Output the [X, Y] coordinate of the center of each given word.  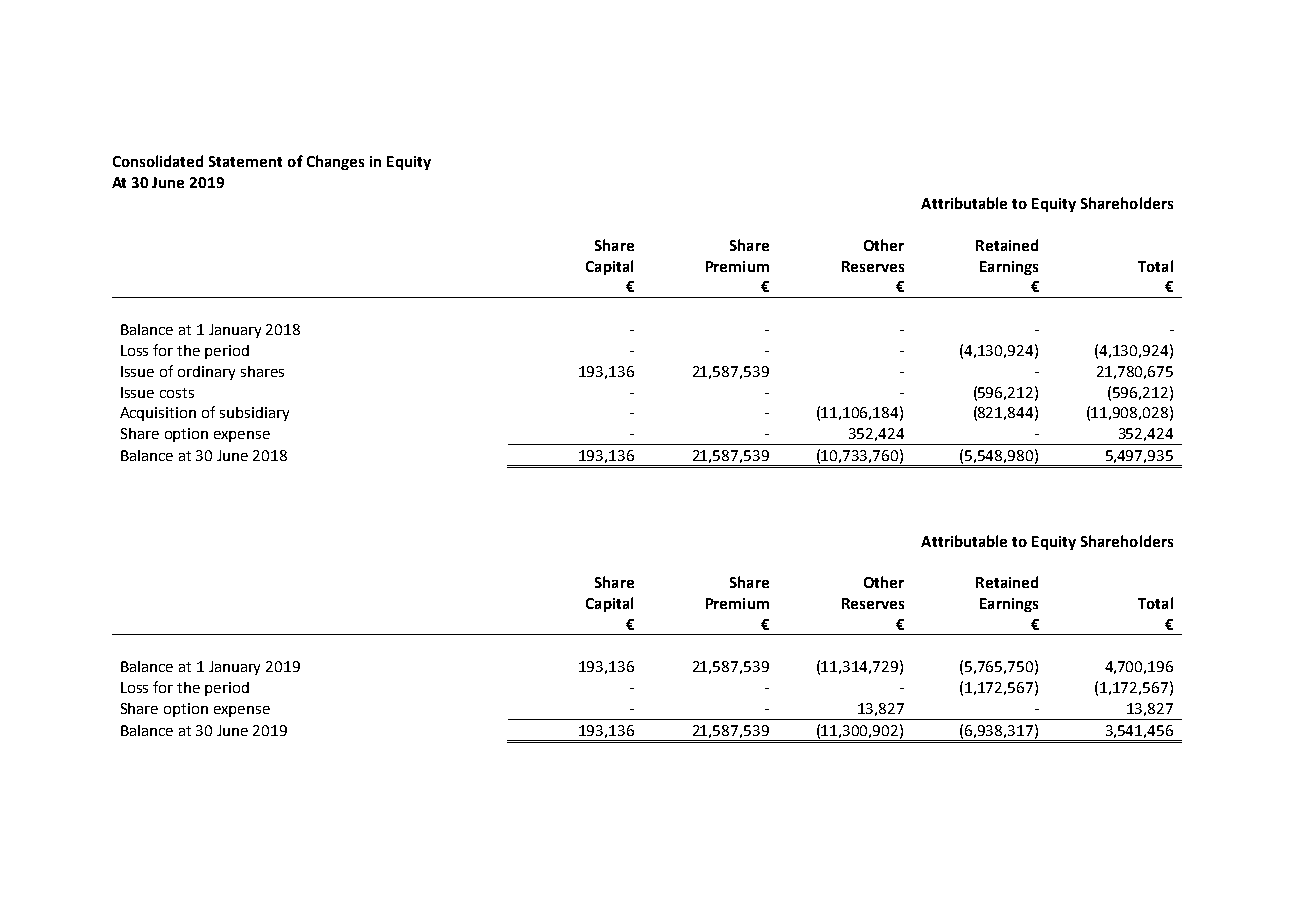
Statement [245, 161]
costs [177, 393]
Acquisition [158, 414]
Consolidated [158, 161]
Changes [335, 162]
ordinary [206, 373]
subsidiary [254, 414]
